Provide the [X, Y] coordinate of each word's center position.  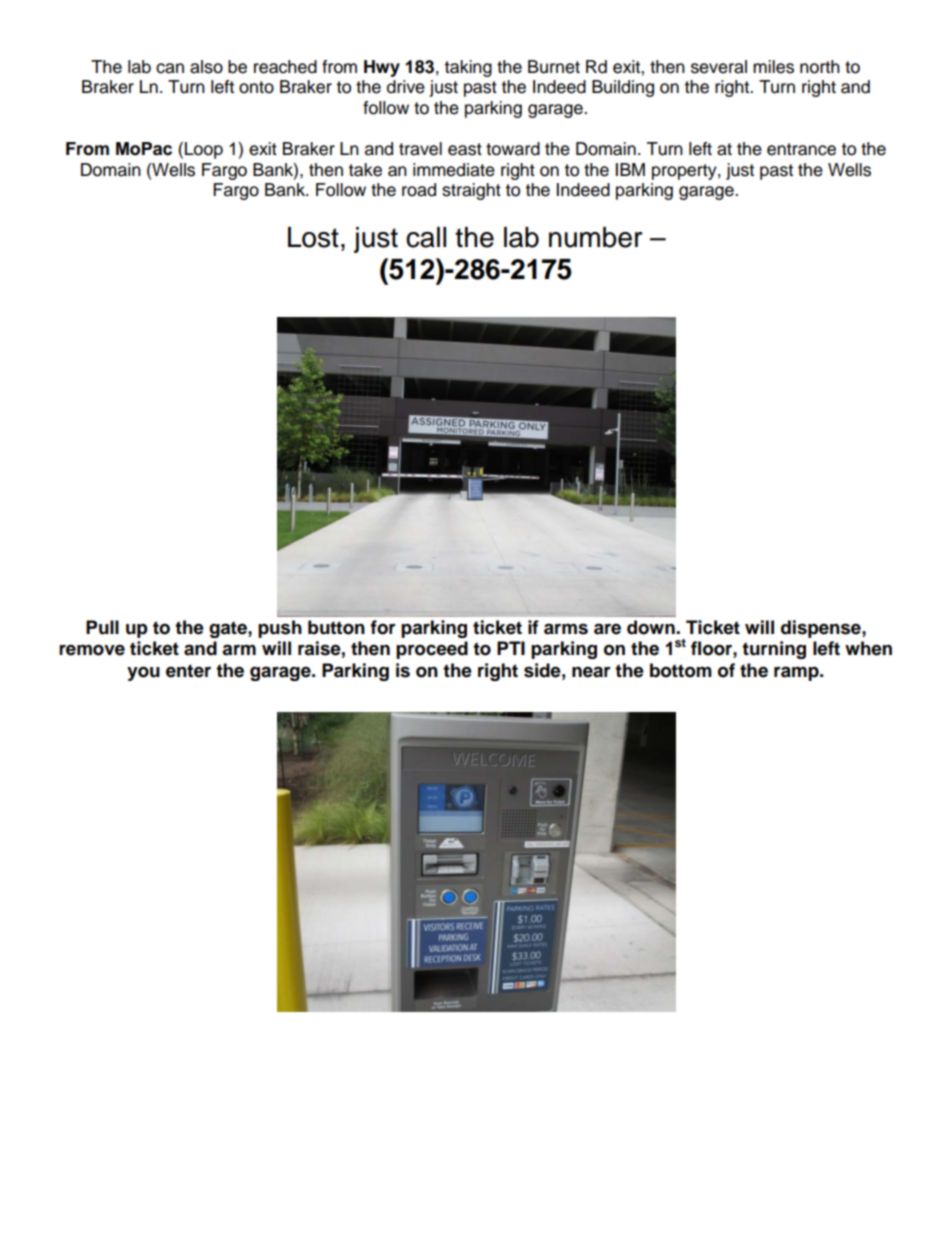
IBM [630, 169]
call [426, 237]
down [652, 627]
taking [468, 68]
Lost [313, 237]
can [170, 68]
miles [773, 67]
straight [471, 191]
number [595, 237]
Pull [102, 627]
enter [188, 671]
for [383, 627]
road [419, 190]
